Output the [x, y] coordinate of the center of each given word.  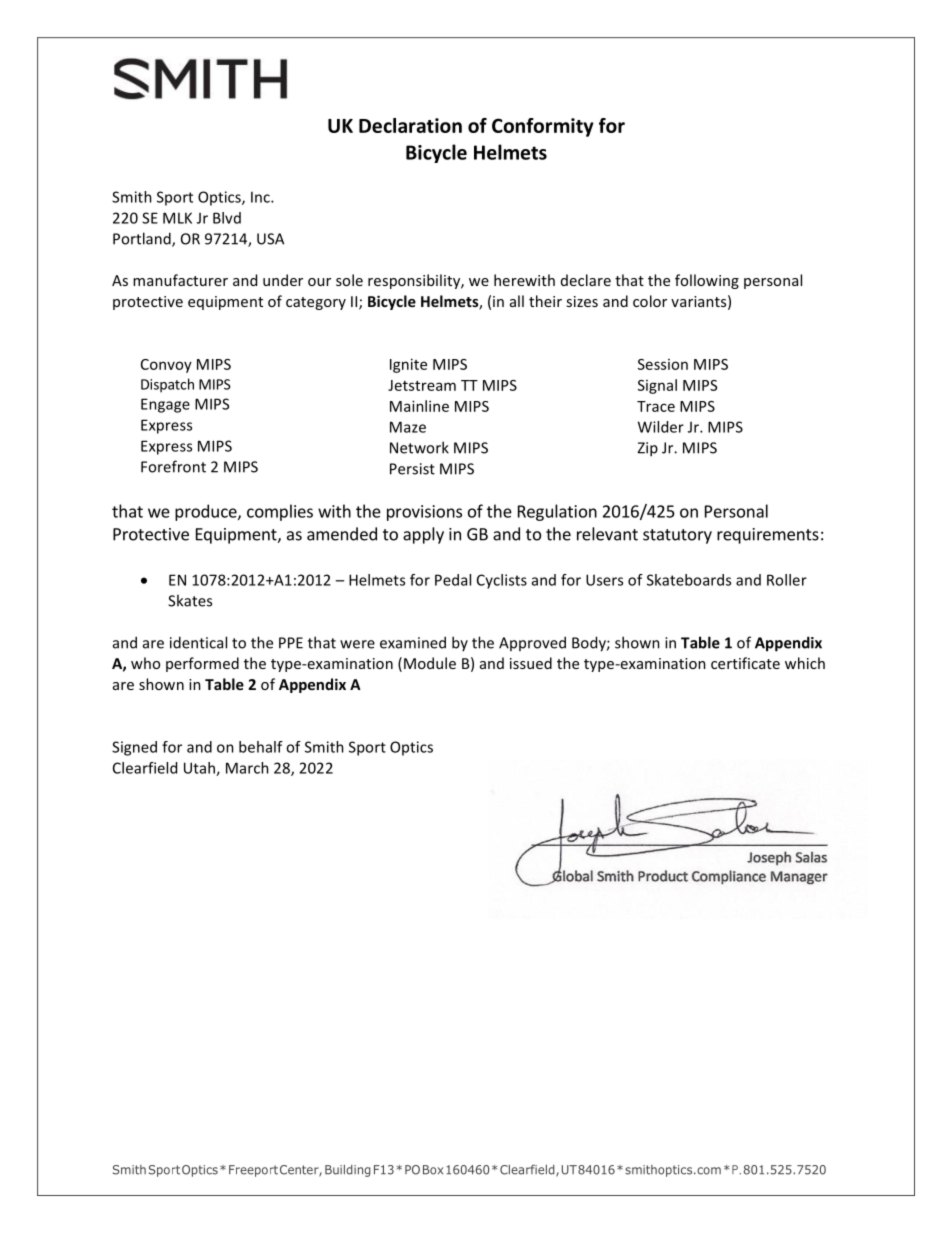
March [247, 768]
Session [663, 364]
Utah [200, 769]
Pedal [453, 580]
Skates [190, 600]
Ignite [408, 365]
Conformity [543, 127]
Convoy [166, 366]
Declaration [410, 125]
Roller [787, 580]
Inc [261, 197]
